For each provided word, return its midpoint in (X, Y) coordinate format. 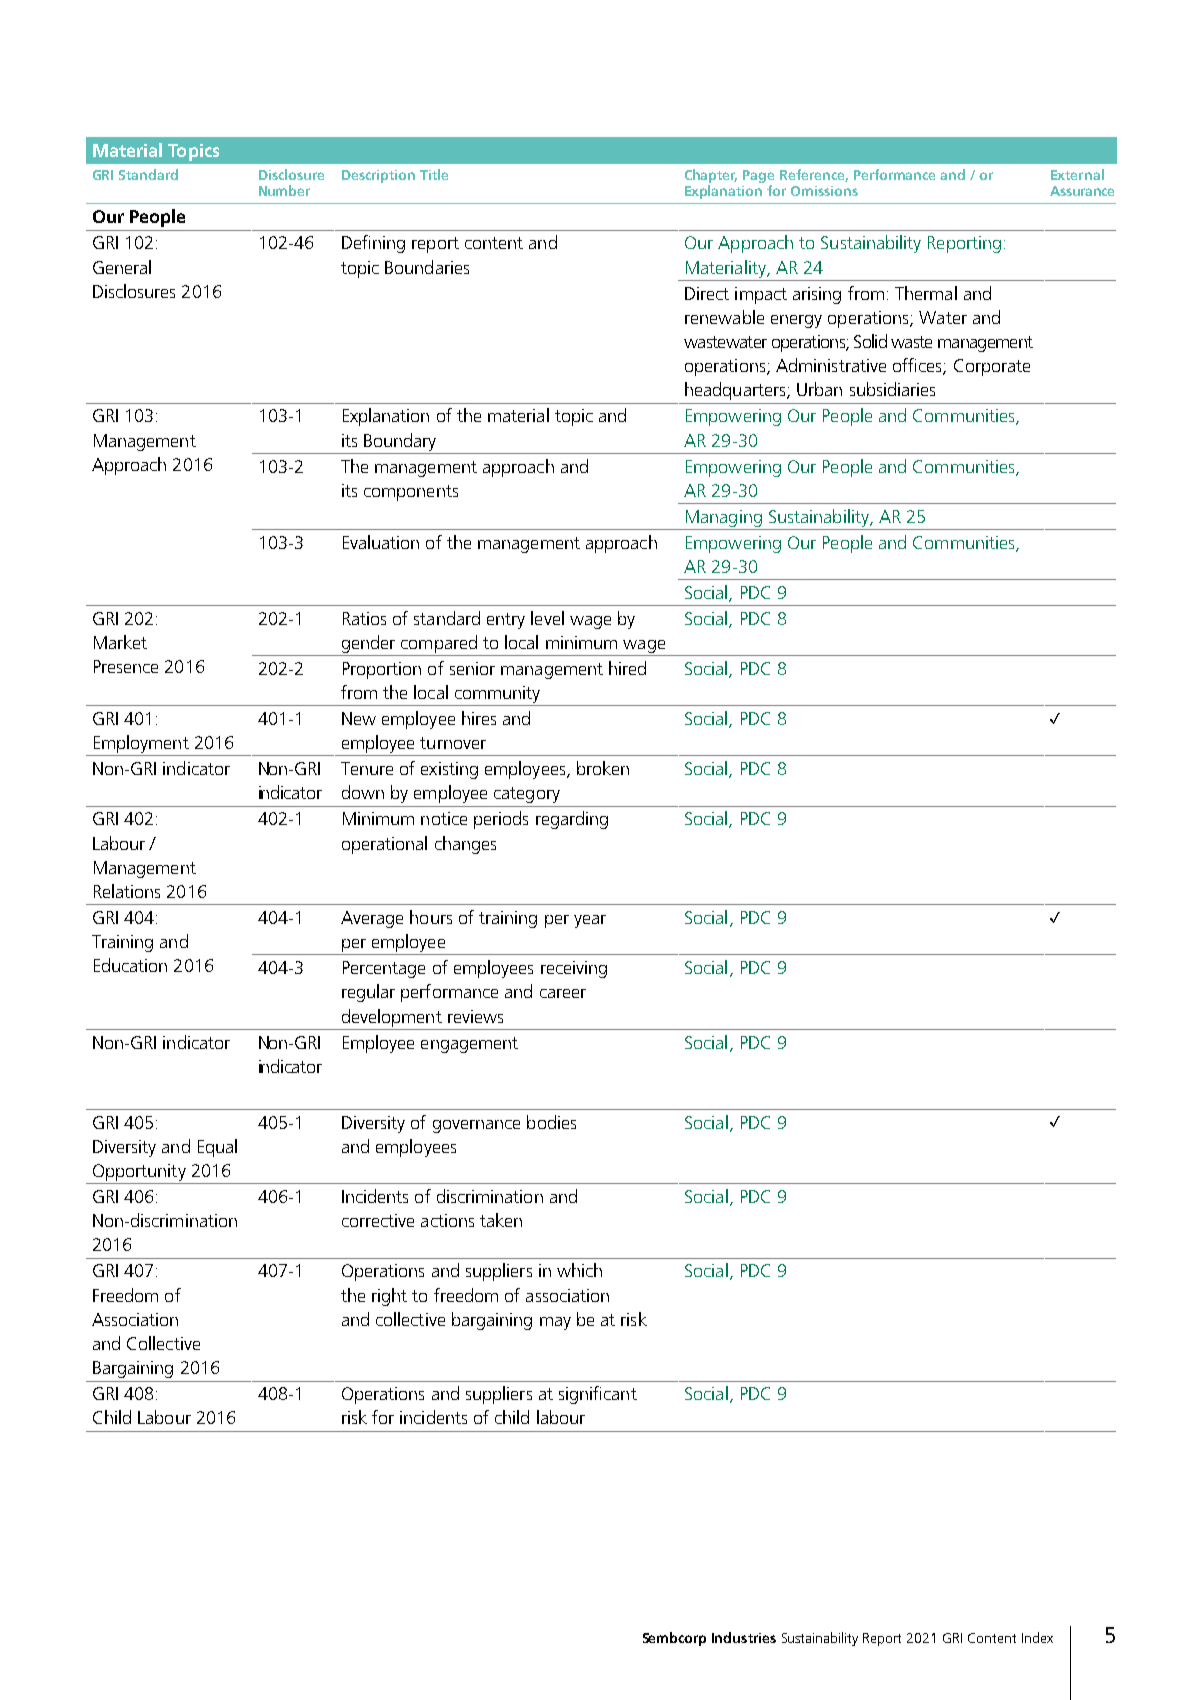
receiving (574, 969)
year (590, 921)
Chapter (711, 177)
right (389, 1297)
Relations (127, 891)
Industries (744, 1637)
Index (1037, 1637)
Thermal (926, 293)
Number (284, 190)
